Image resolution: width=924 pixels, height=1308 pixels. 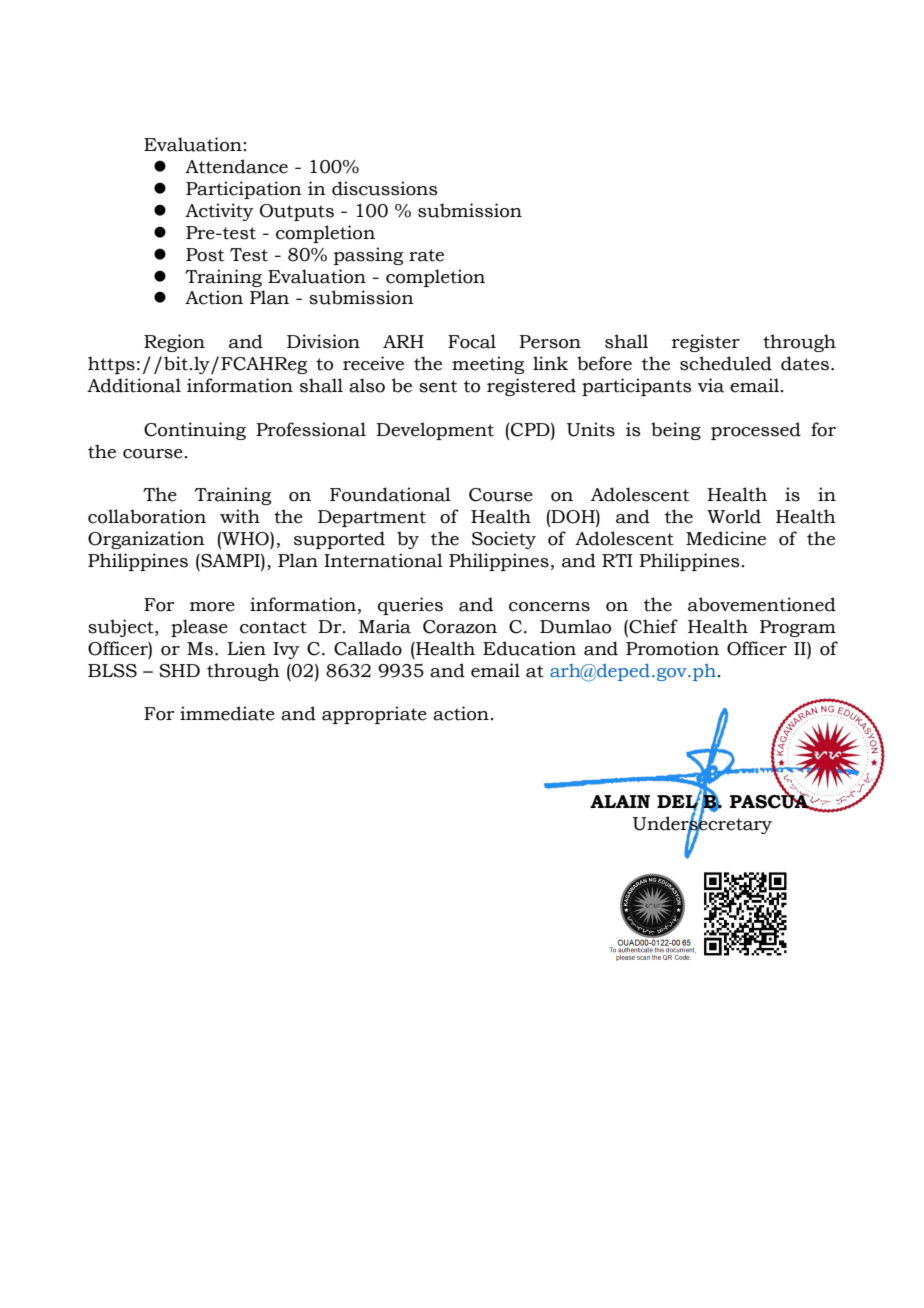 What do you see at coordinates (620, 801) in the screenshot?
I see `ALAIN` at bounding box center [620, 801].
